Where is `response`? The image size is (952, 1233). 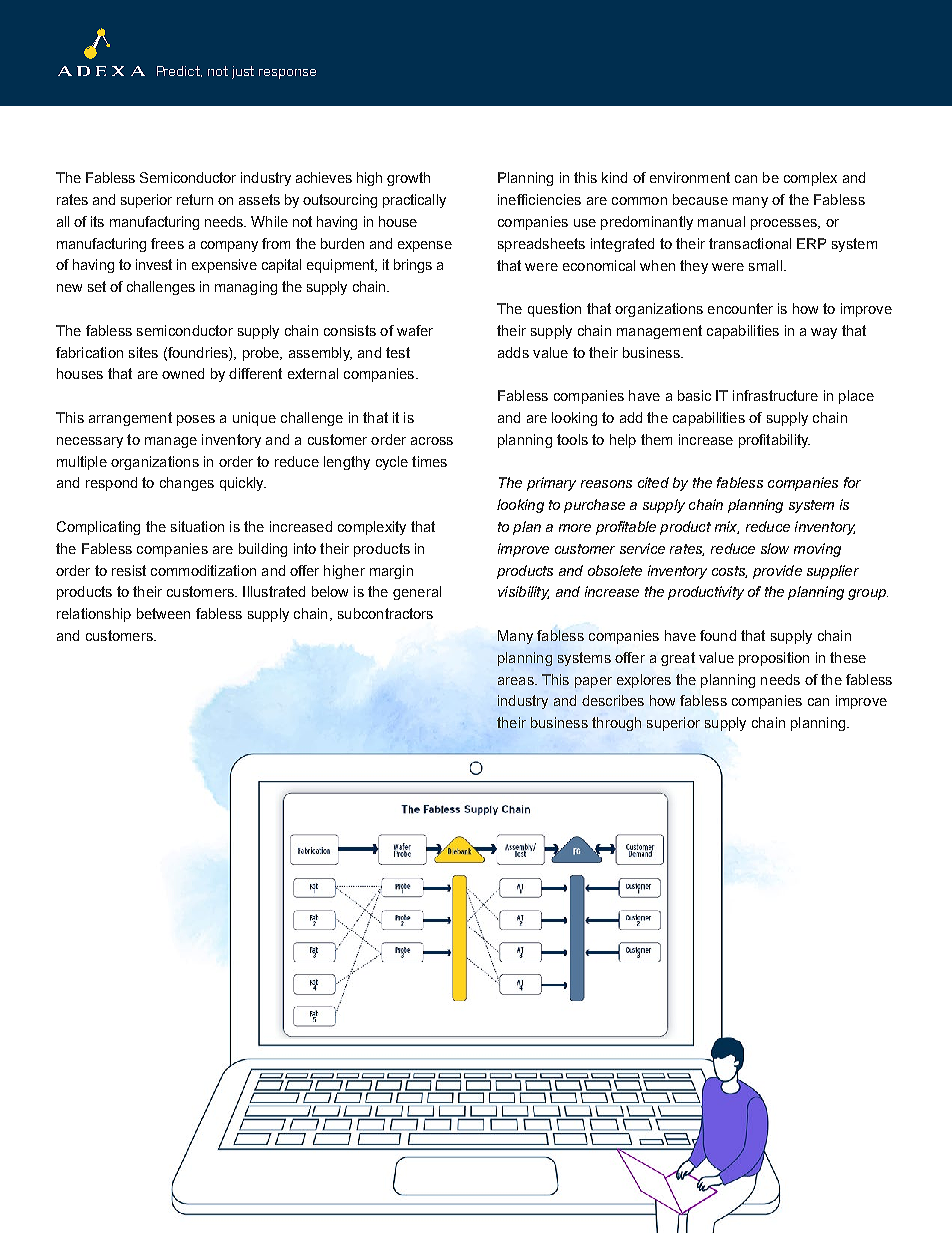 response is located at coordinates (287, 74).
